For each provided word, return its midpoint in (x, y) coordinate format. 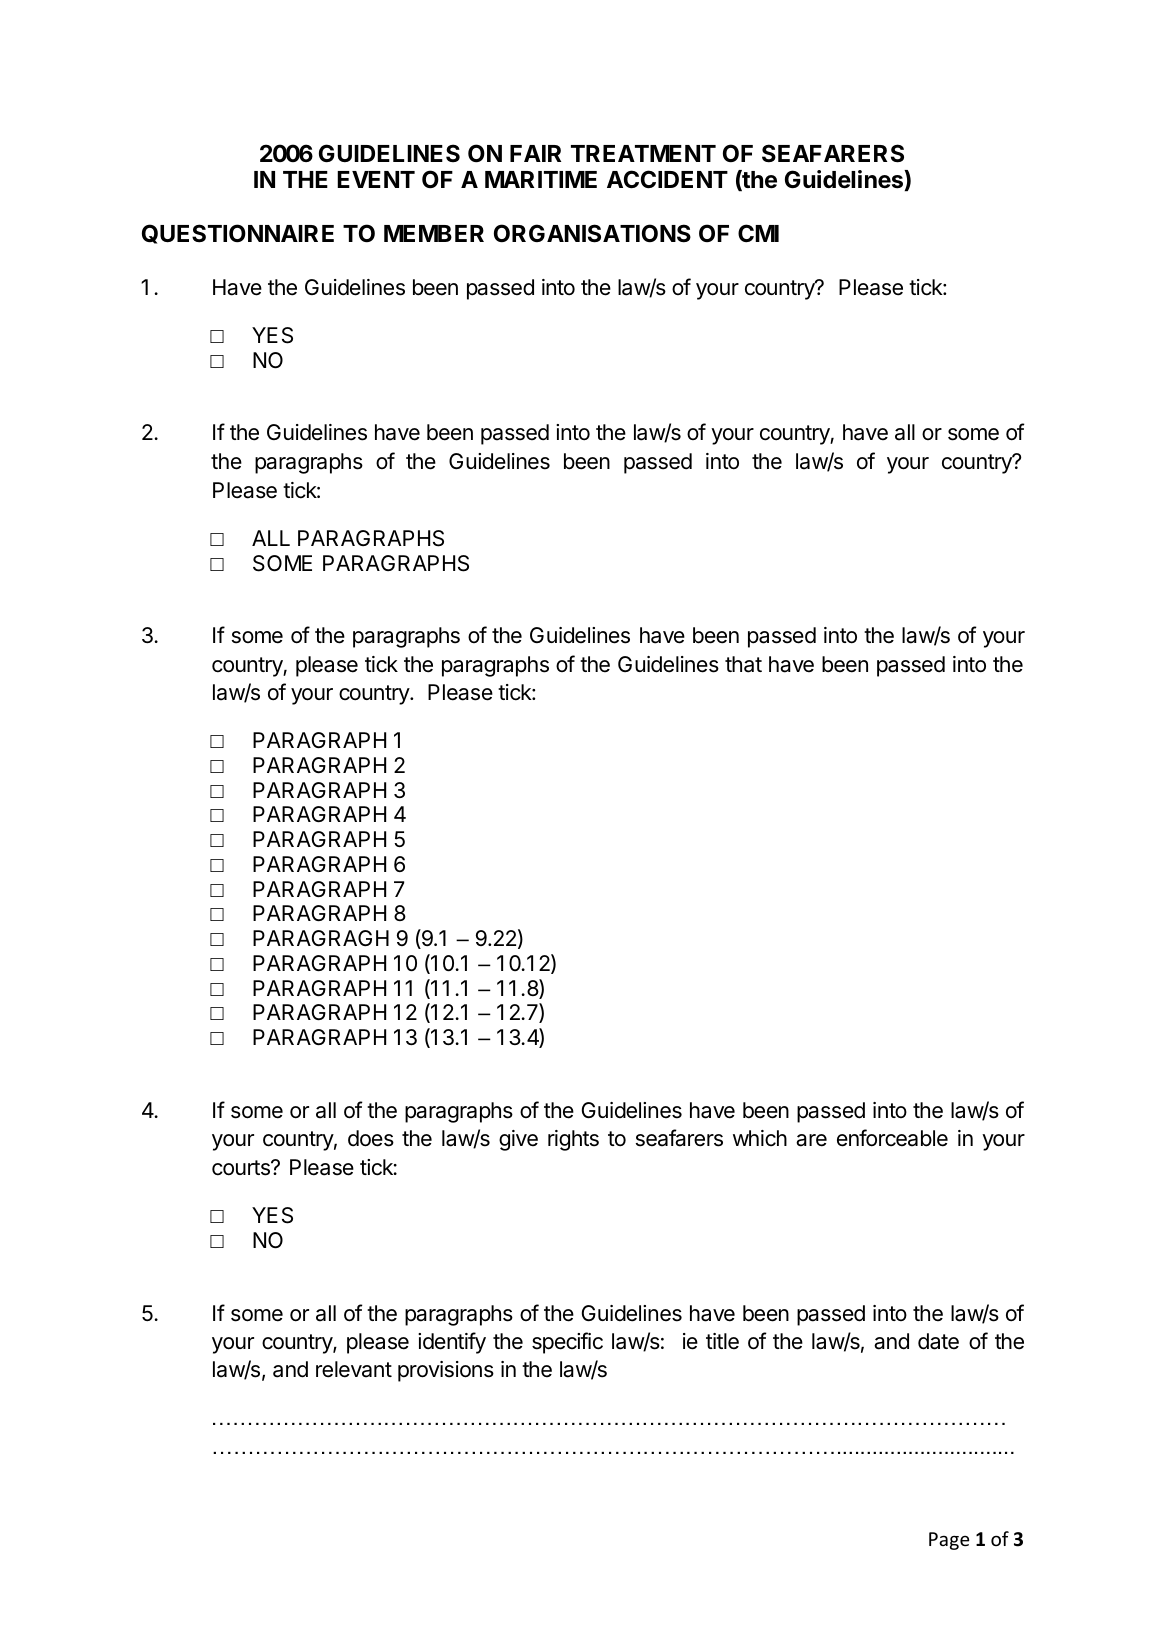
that (743, 664)
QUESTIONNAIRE (238, 234)
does (371, 1138)
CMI (758, 233)
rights (573, 1140)
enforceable (892, 1138)
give (518, 1140)
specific (567, 1343)
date (938, 1341)
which (760, 1138)
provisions (446, 1371)
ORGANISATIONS (592, 233)
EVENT (376, 179)
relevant (354, 1369)
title (722, 1341)
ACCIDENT (667, 179)
